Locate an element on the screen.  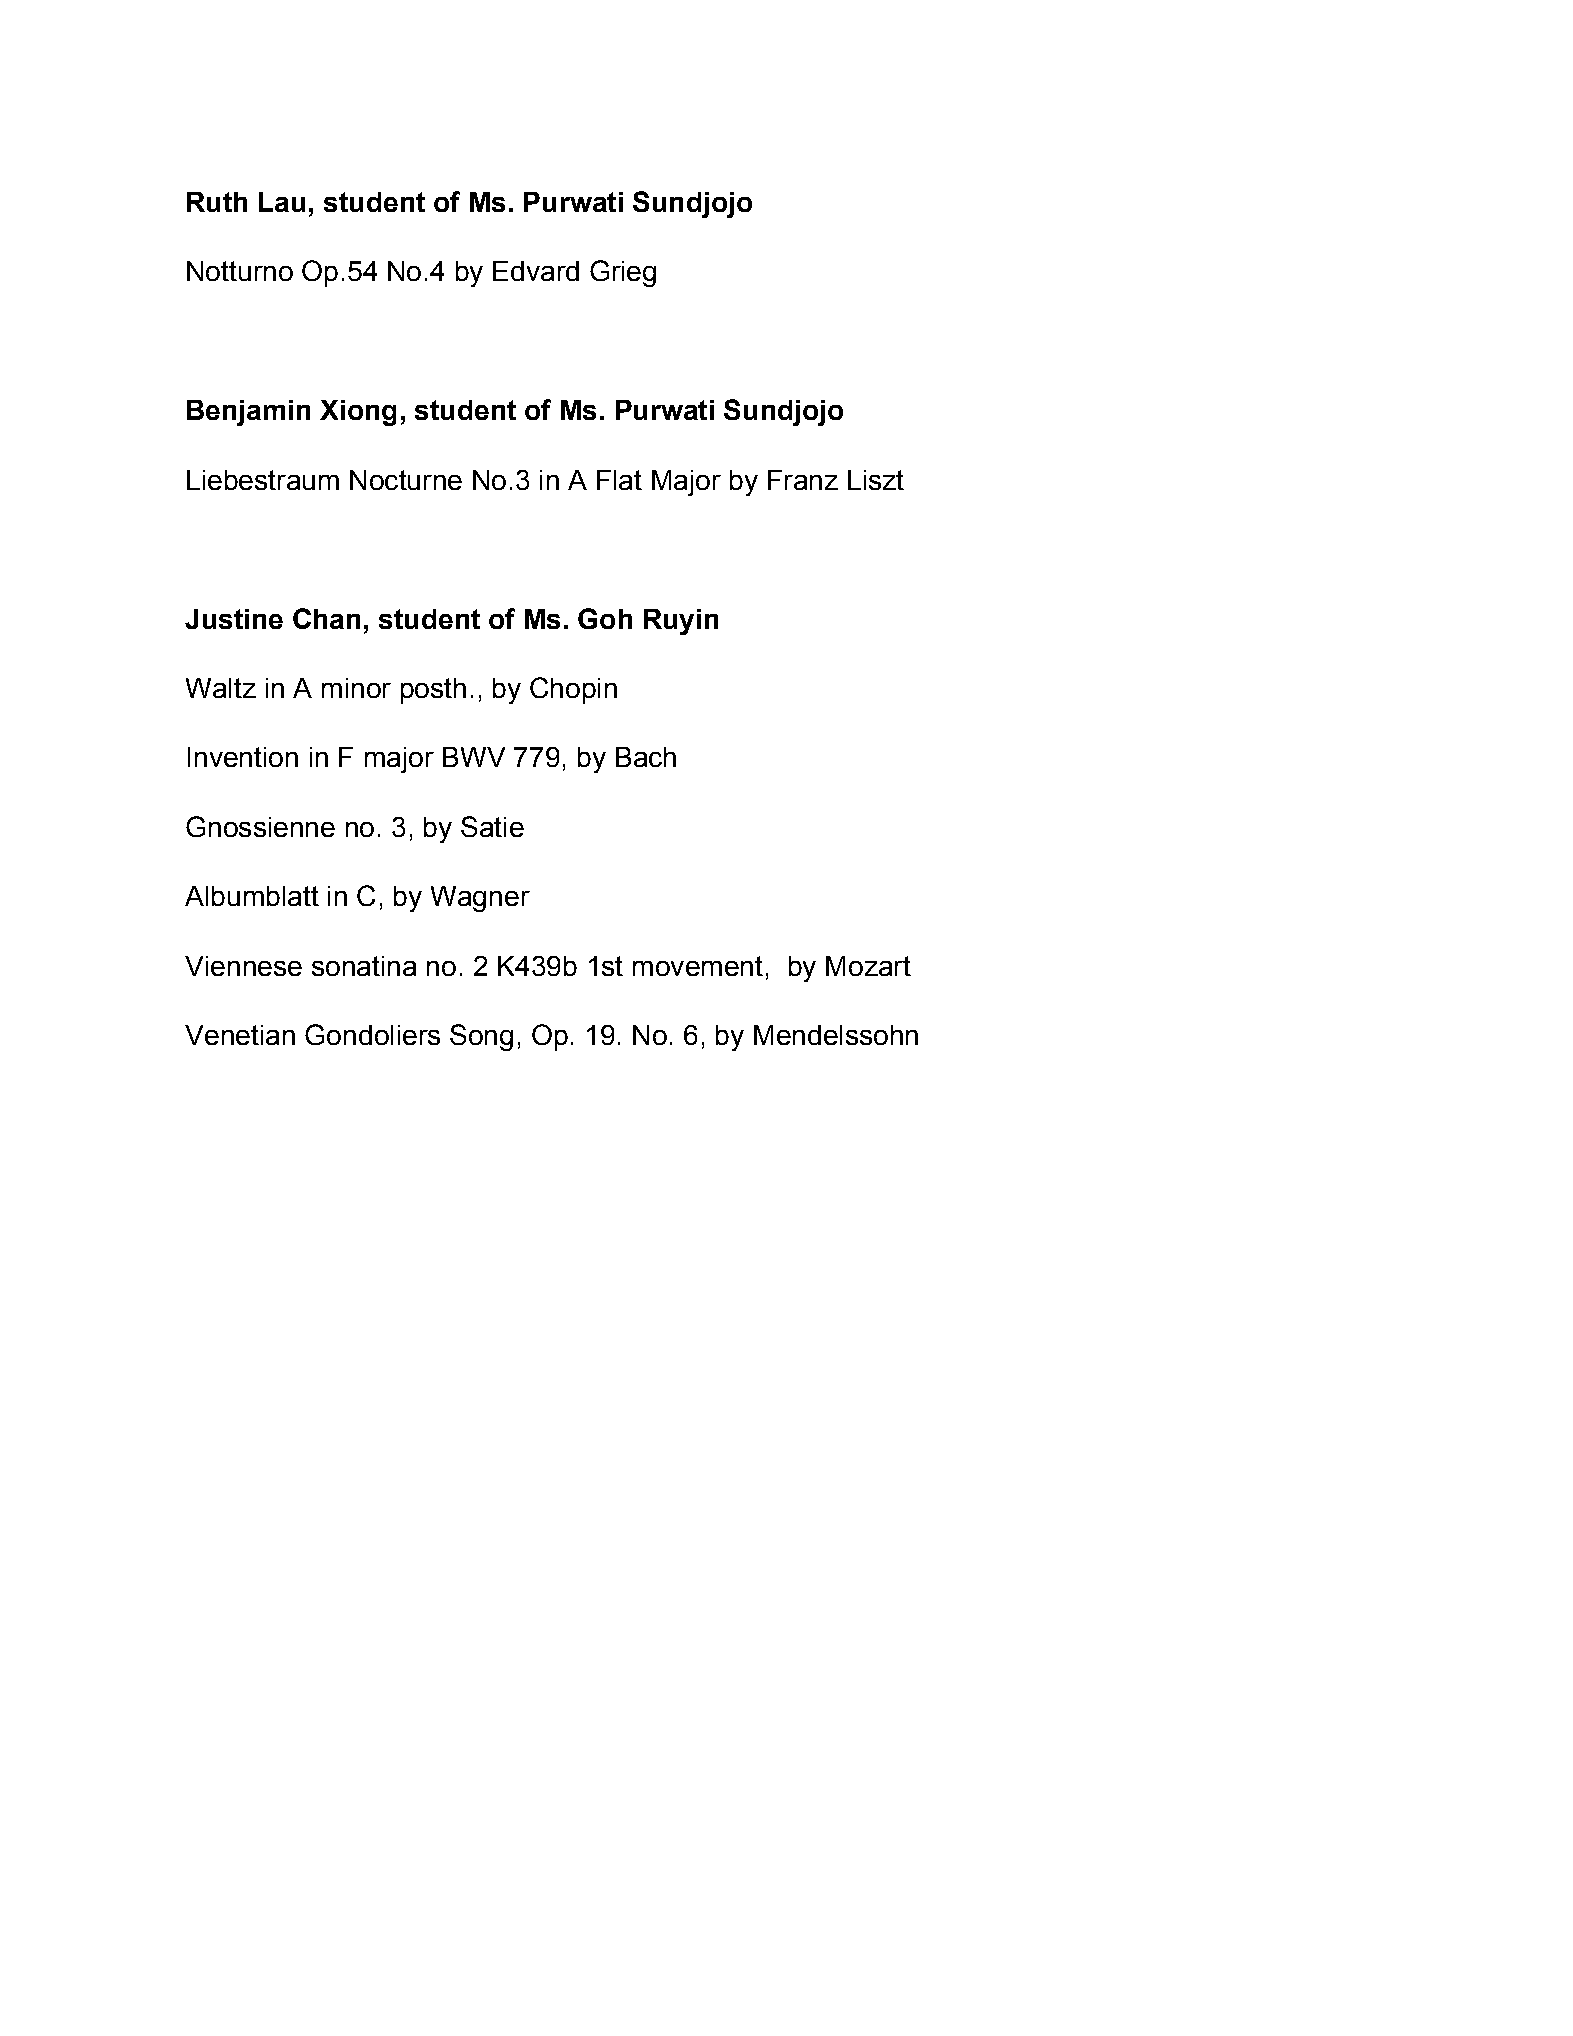
Franz is located at coordinates (803, 480).
